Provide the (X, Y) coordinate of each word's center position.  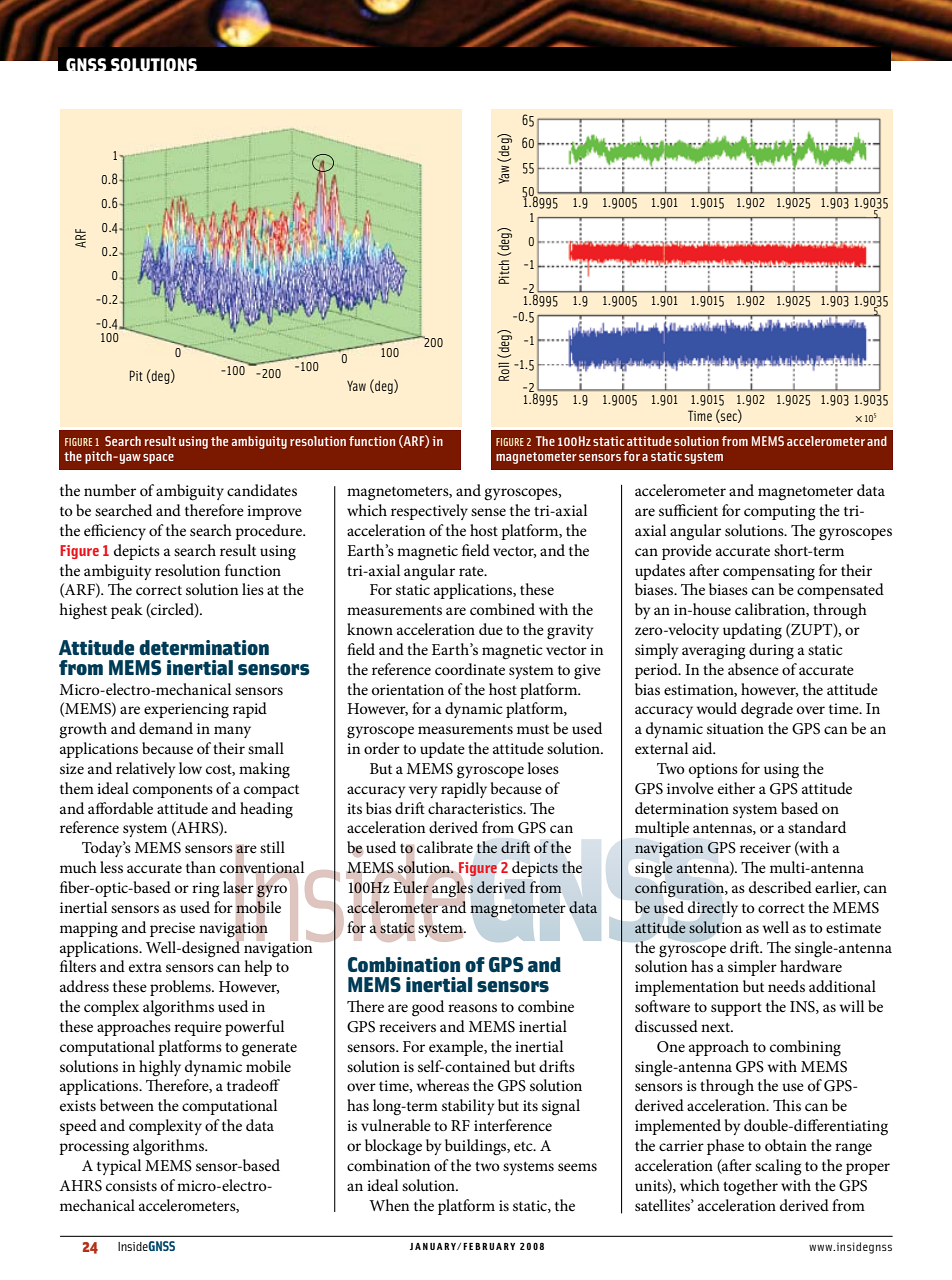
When (389, 1205)
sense (488, 512)
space (158, 459)
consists (131, 1185)
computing (779, 513)
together (750, 1187)
